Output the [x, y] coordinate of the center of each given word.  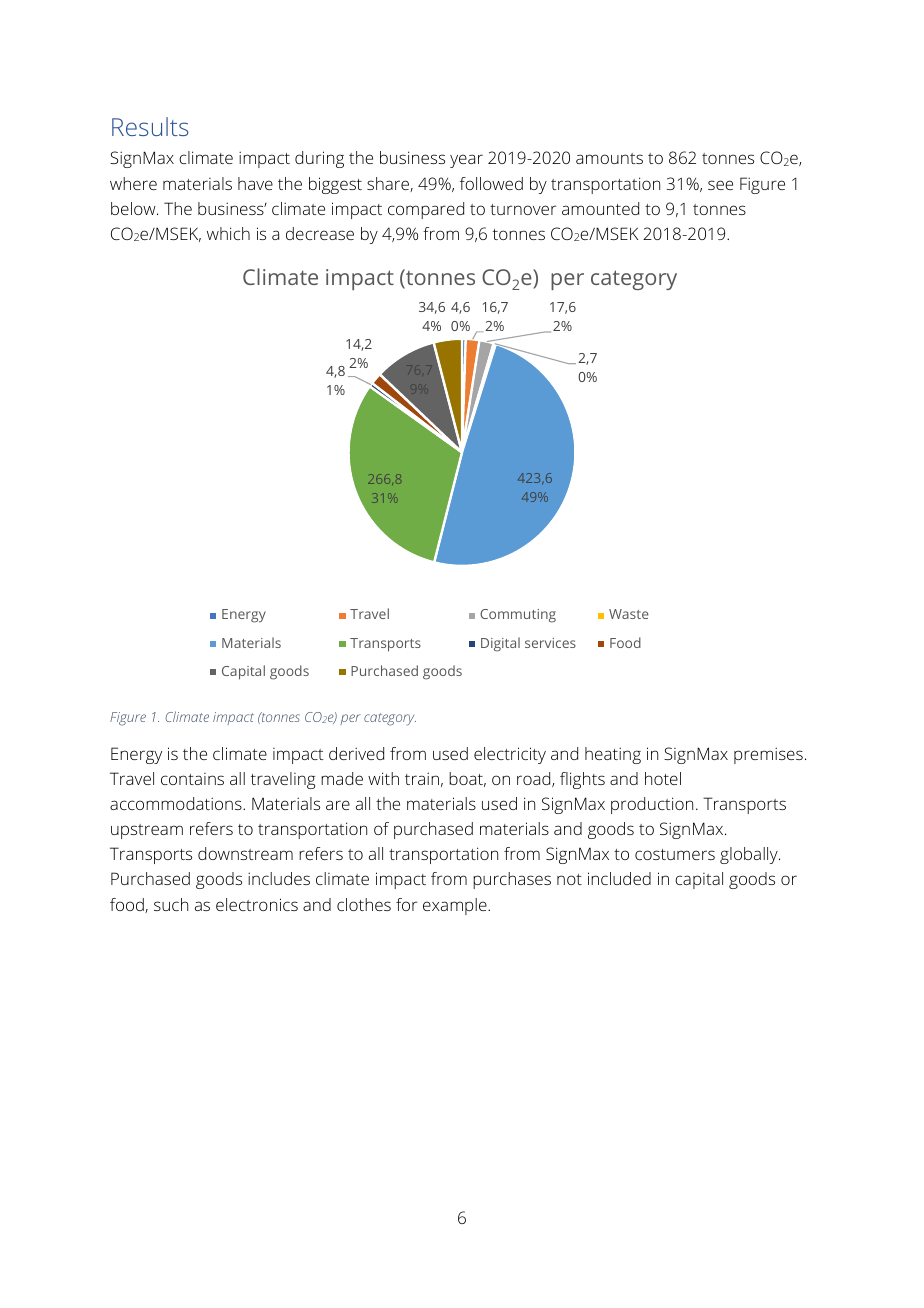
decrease [320, 233]
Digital [500, 644]
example [456, 906]
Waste [629, 614]
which [228, 233]
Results [150, 126]
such [171, 904]
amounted [600, 208]
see [720, 185]
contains [192, 779]
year [466, 161]
